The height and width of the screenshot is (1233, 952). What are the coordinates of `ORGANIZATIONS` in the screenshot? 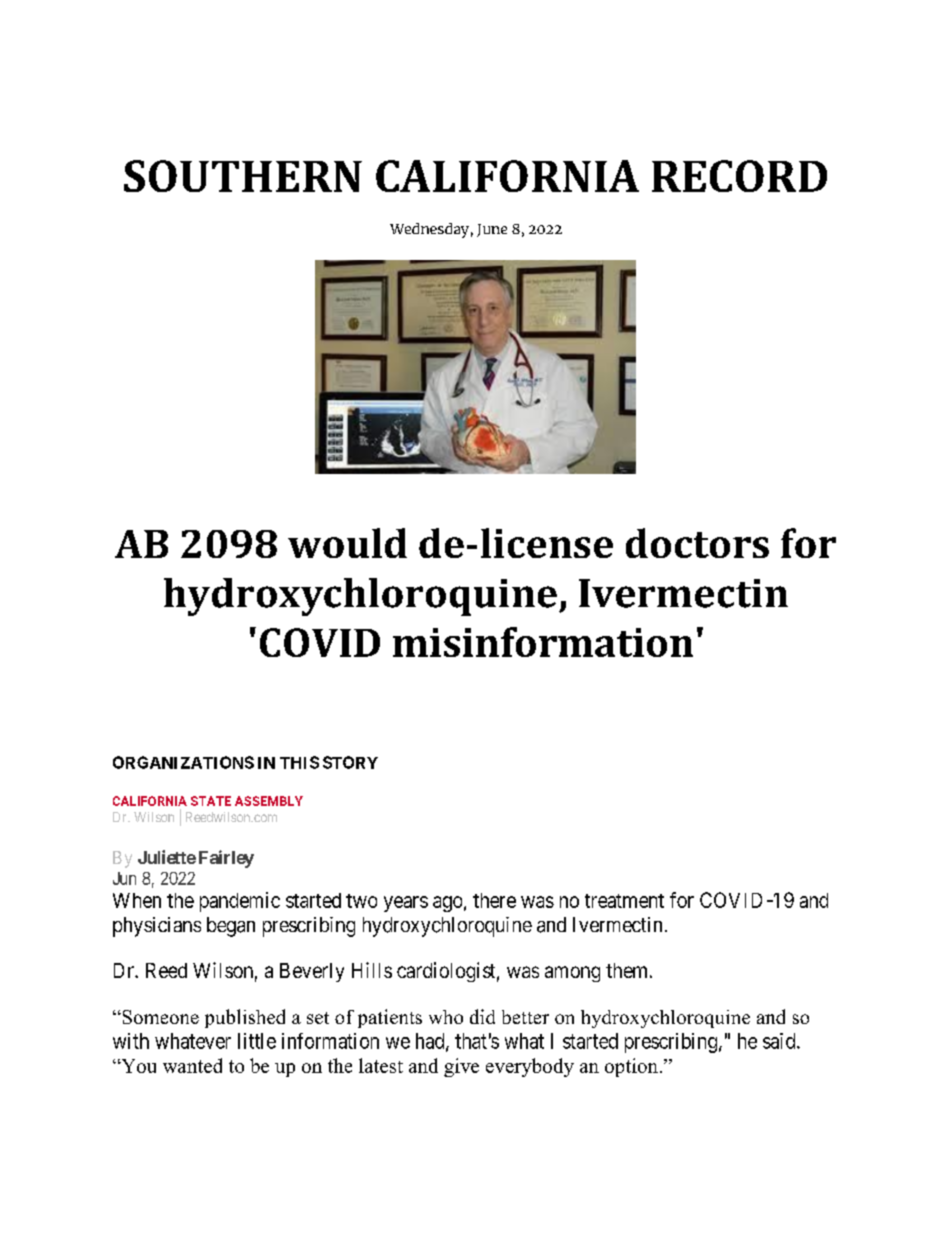 It's located at (183, 762).
